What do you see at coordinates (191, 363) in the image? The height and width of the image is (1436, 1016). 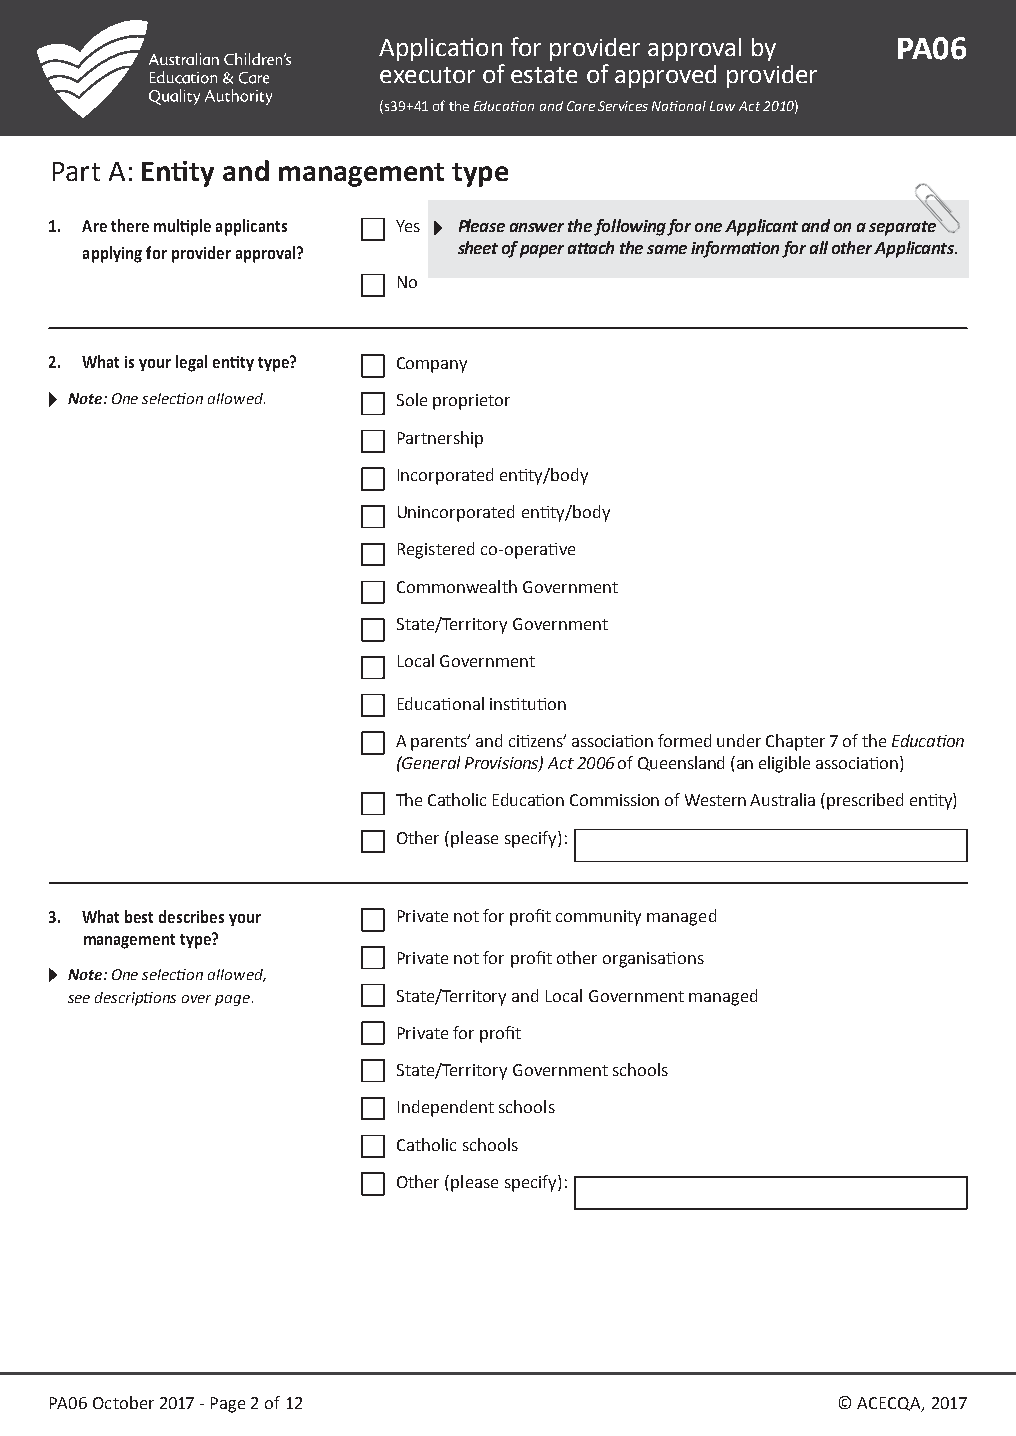 I see `legal` at bounding box center [191, 363].
